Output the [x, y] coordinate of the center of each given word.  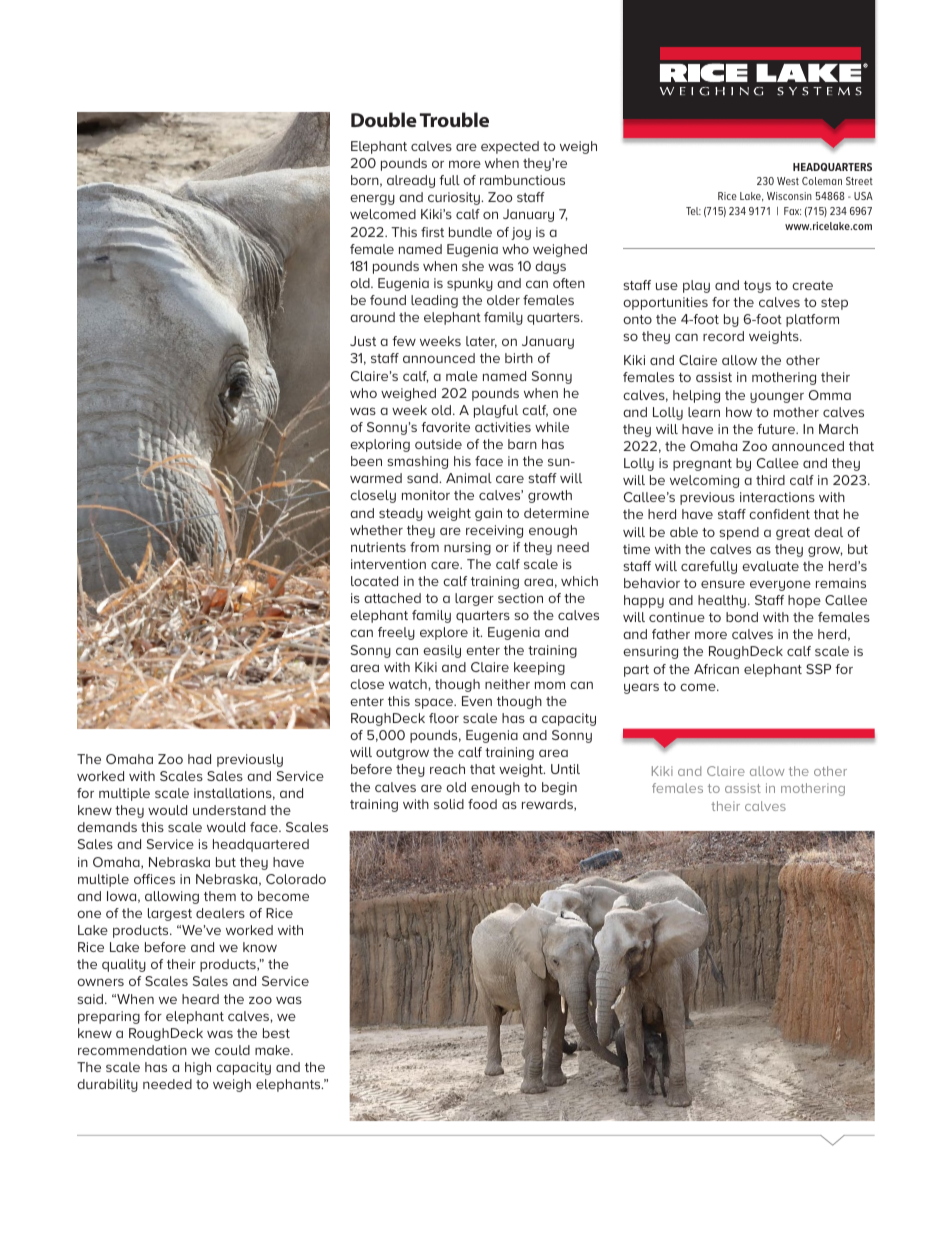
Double [384, 119]
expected [510, 147]
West [788, 181]
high [198, 1068]
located [374, 581]
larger [474, 599]
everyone [780, 585]
